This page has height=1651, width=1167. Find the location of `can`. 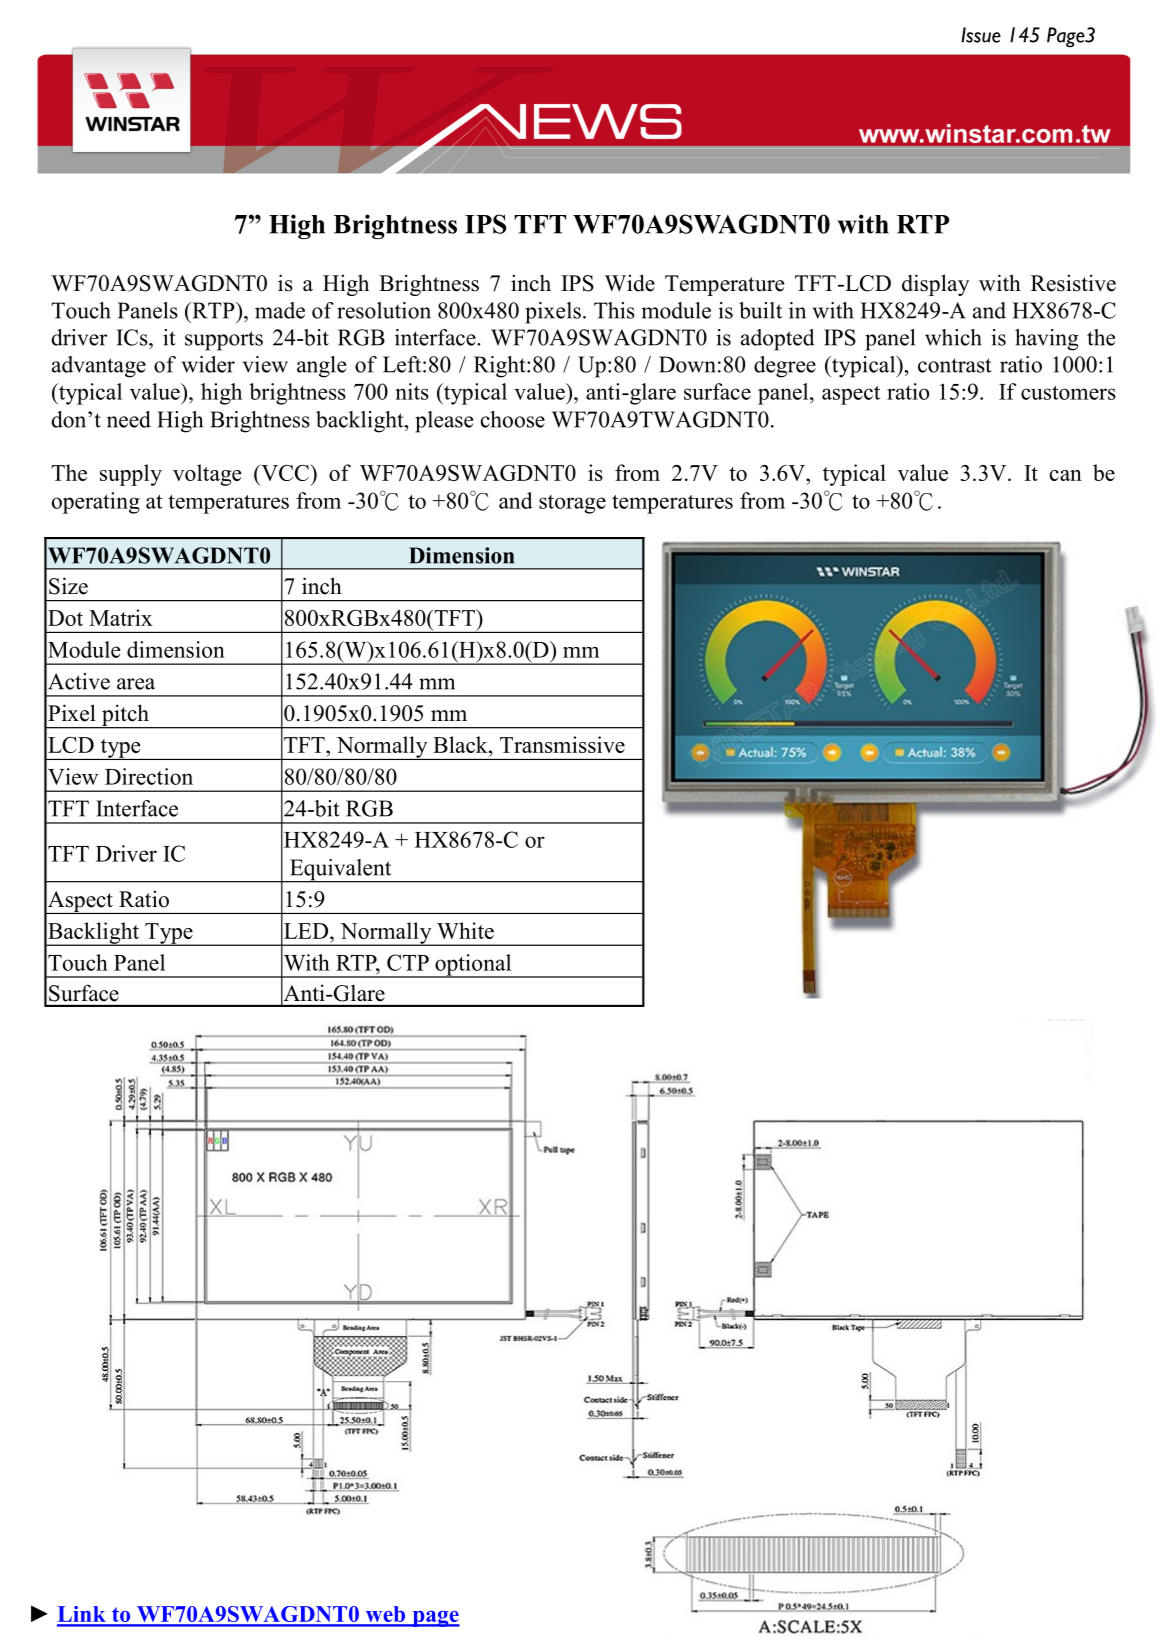

can is located at coordinates (1066, 475).
